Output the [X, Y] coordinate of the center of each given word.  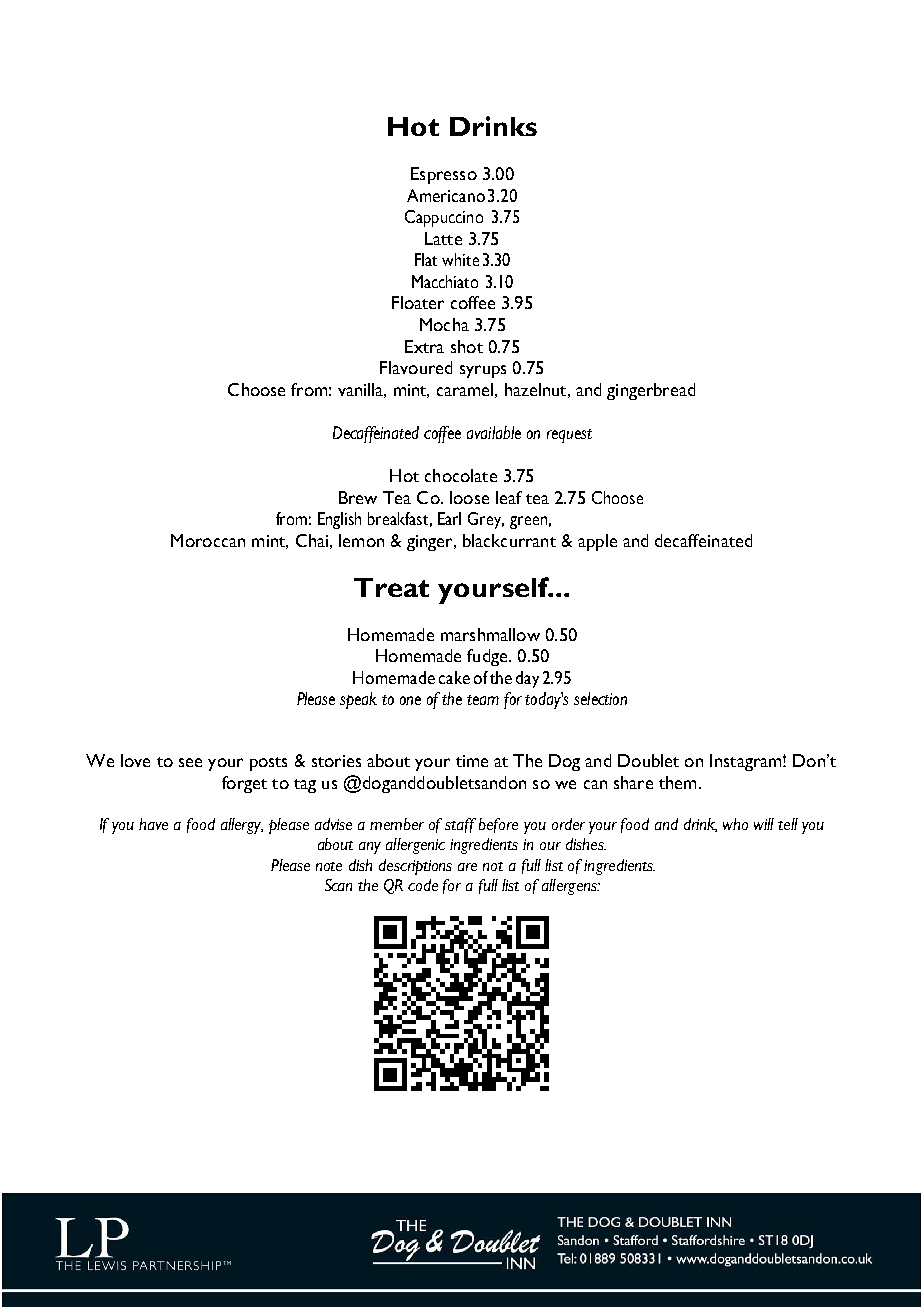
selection [600, 698]
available [494, 432]
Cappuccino [444, 218]
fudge [488, 657]
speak [358, 700]
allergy [242, 826]
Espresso [444, 175]
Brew [358, 497]
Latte [443, 238]
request [569, 436]
